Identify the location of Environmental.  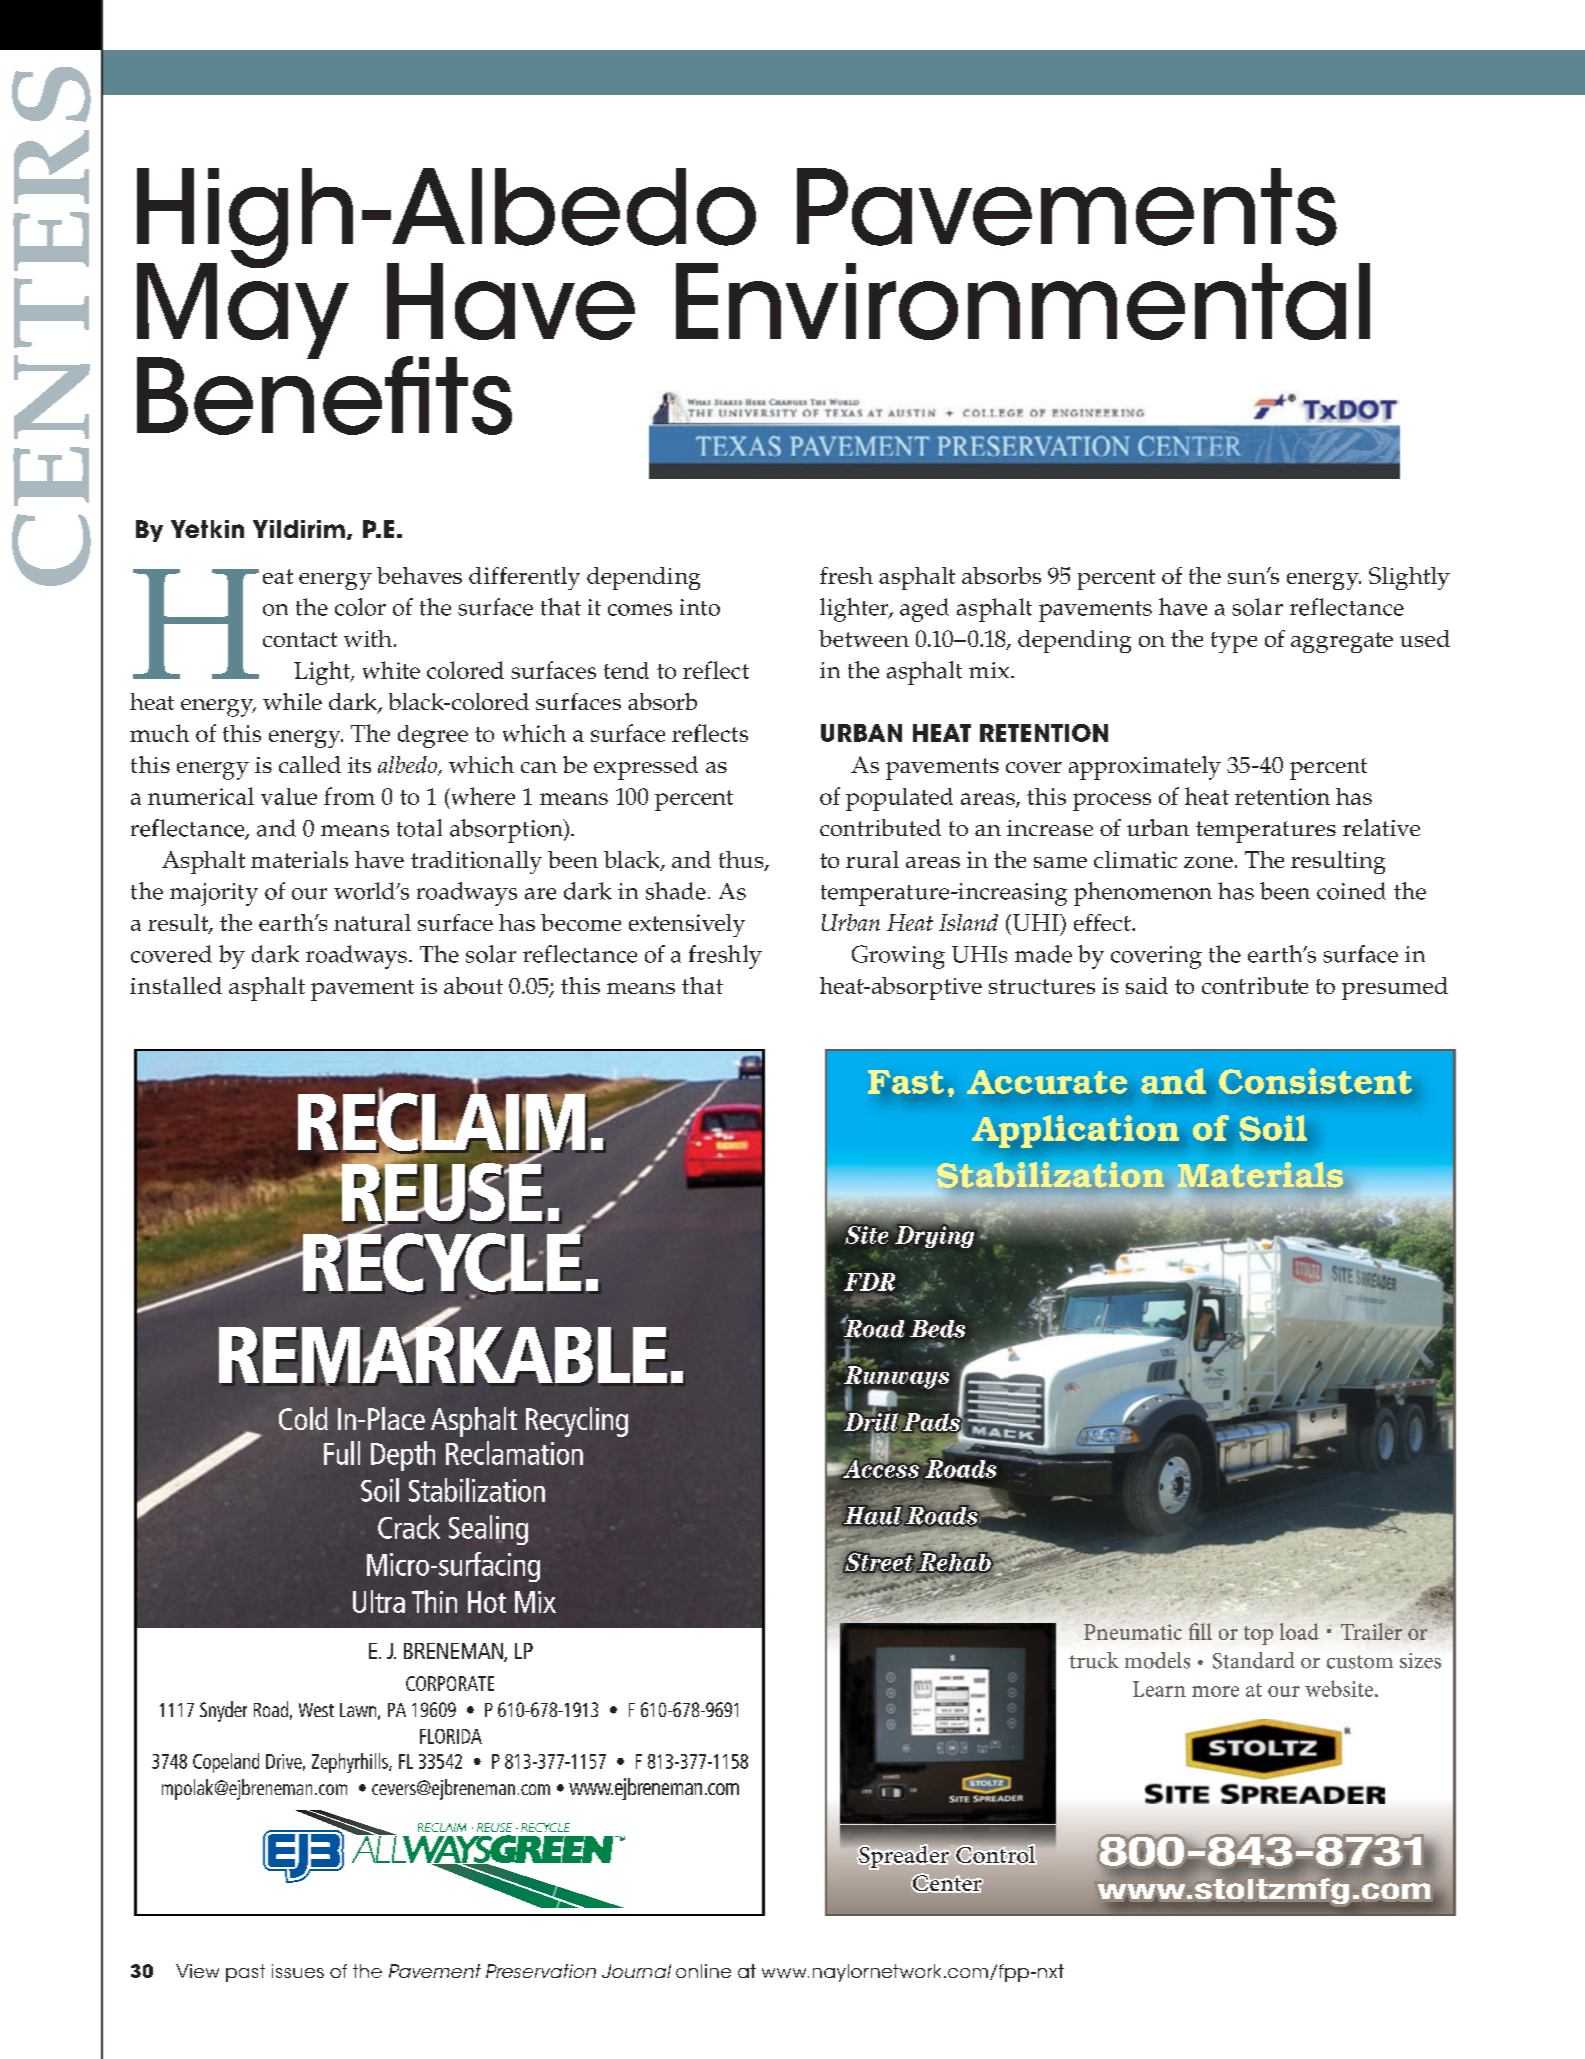
(1023, 301).
